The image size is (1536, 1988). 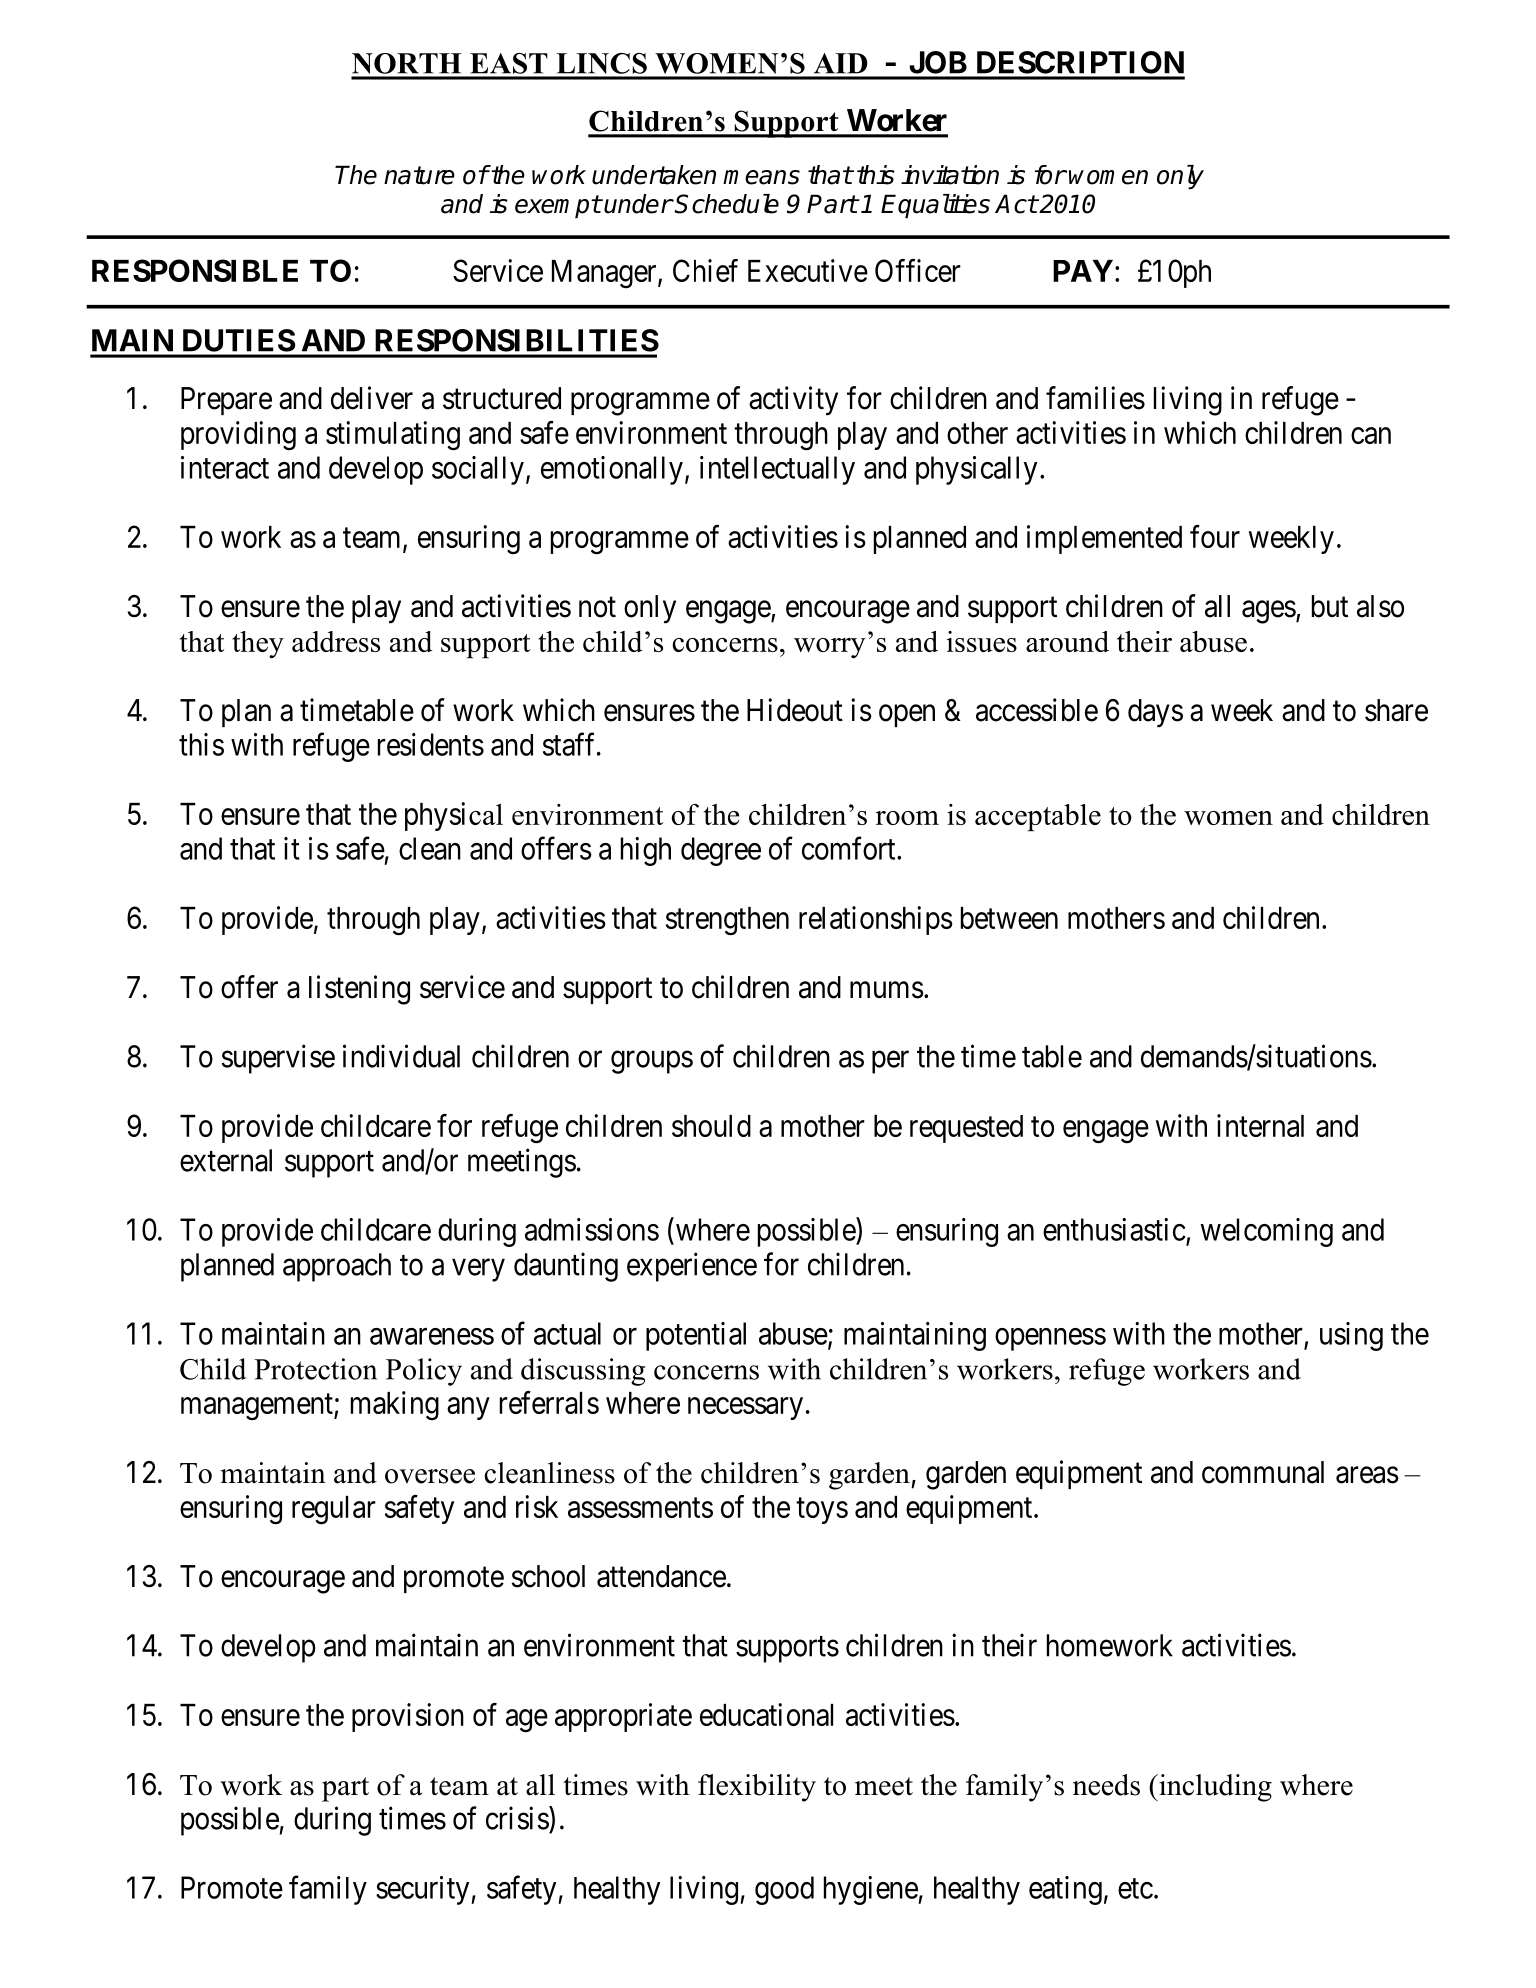 What do you see at coordinates (1083, 271) in the screenshot?
I see `PAY` at bounding box center [1083, 271].
